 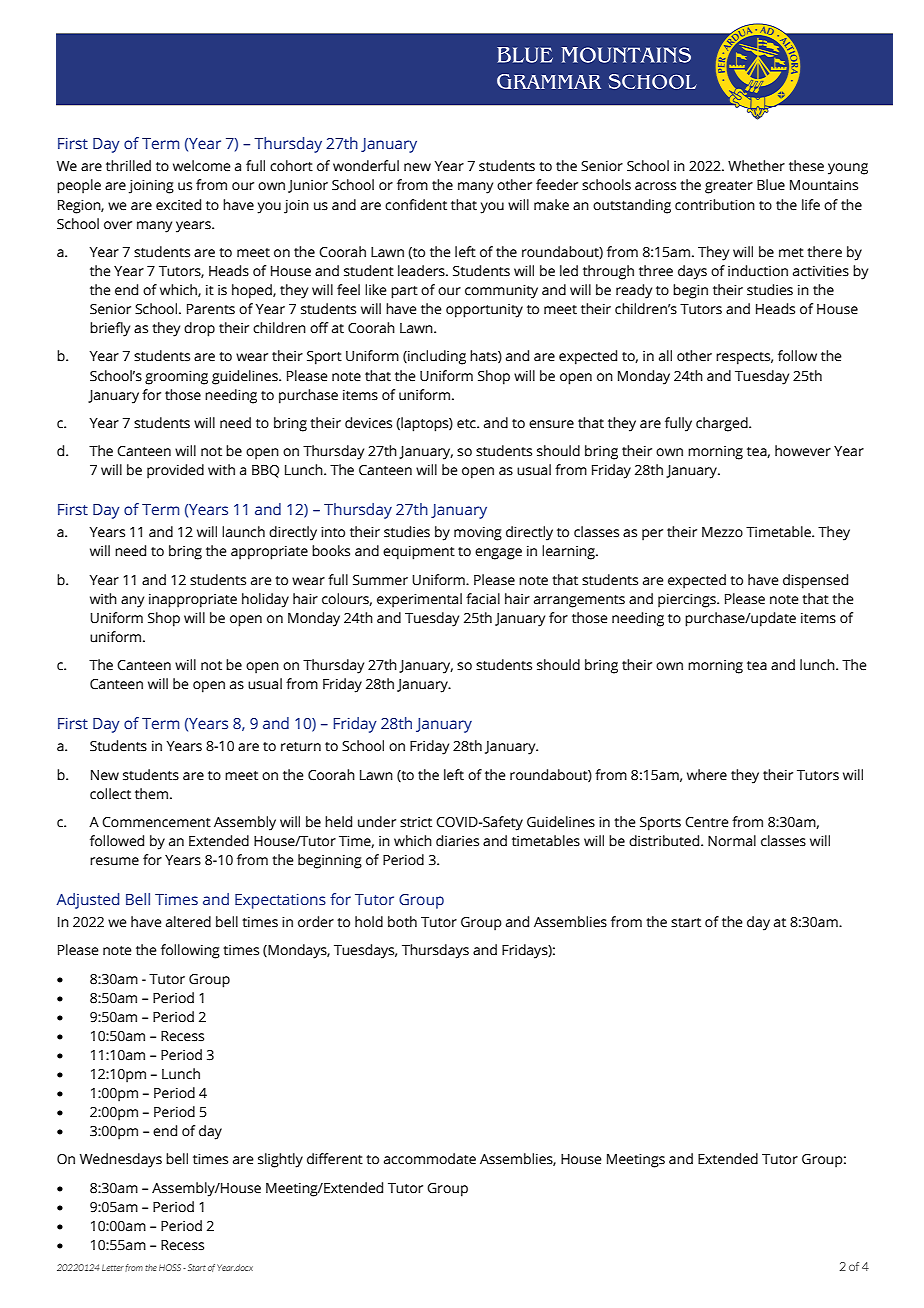 What do you see at coordinates (416, 205) in the image?
I see `confident` at bounding box center [416, 205].
